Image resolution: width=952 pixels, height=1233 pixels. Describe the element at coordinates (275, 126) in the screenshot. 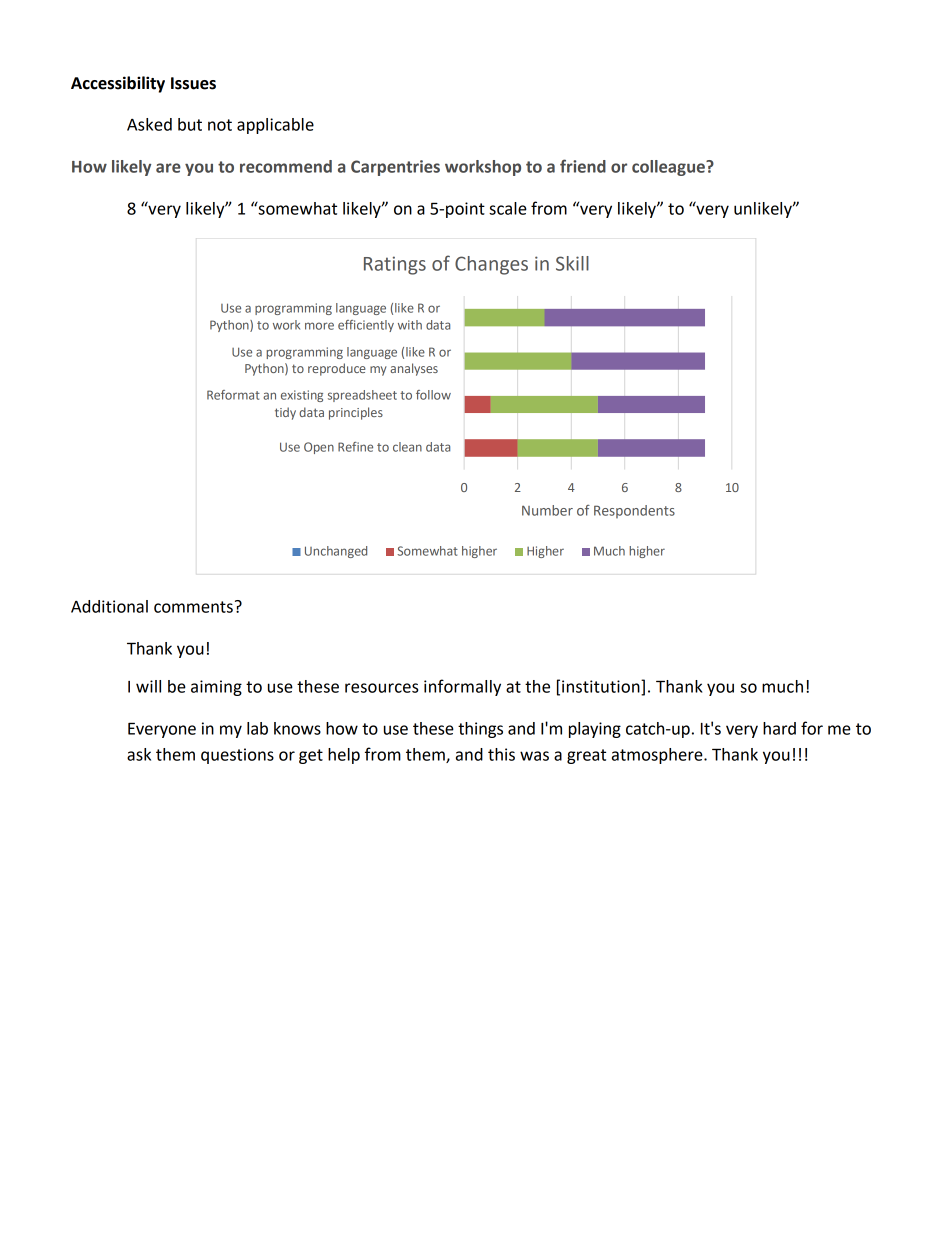

I see `applicable` at that location.
